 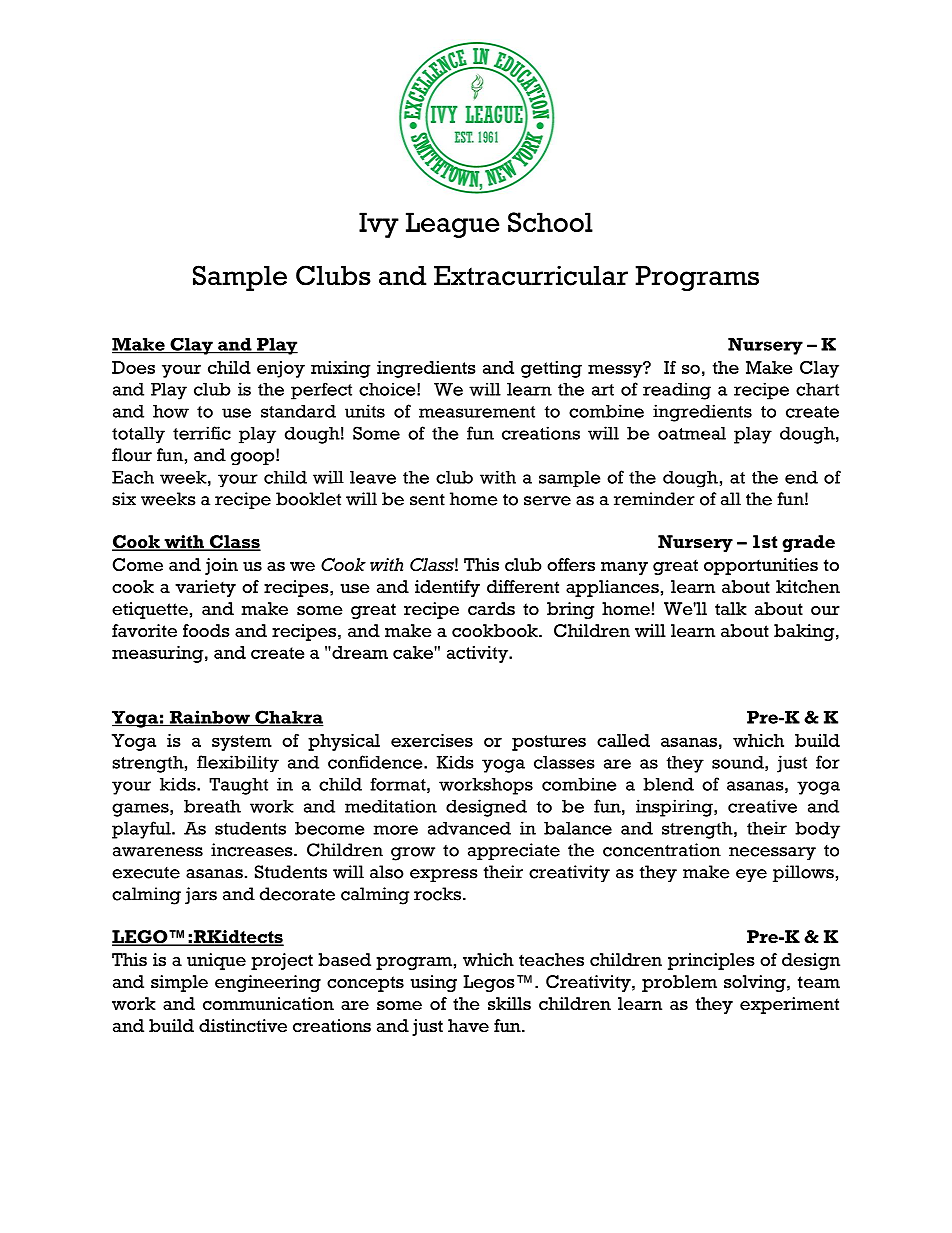 What do you see at coordinates (668, 784) in the image?
I see `blend` at bounding box center [668, 784].
